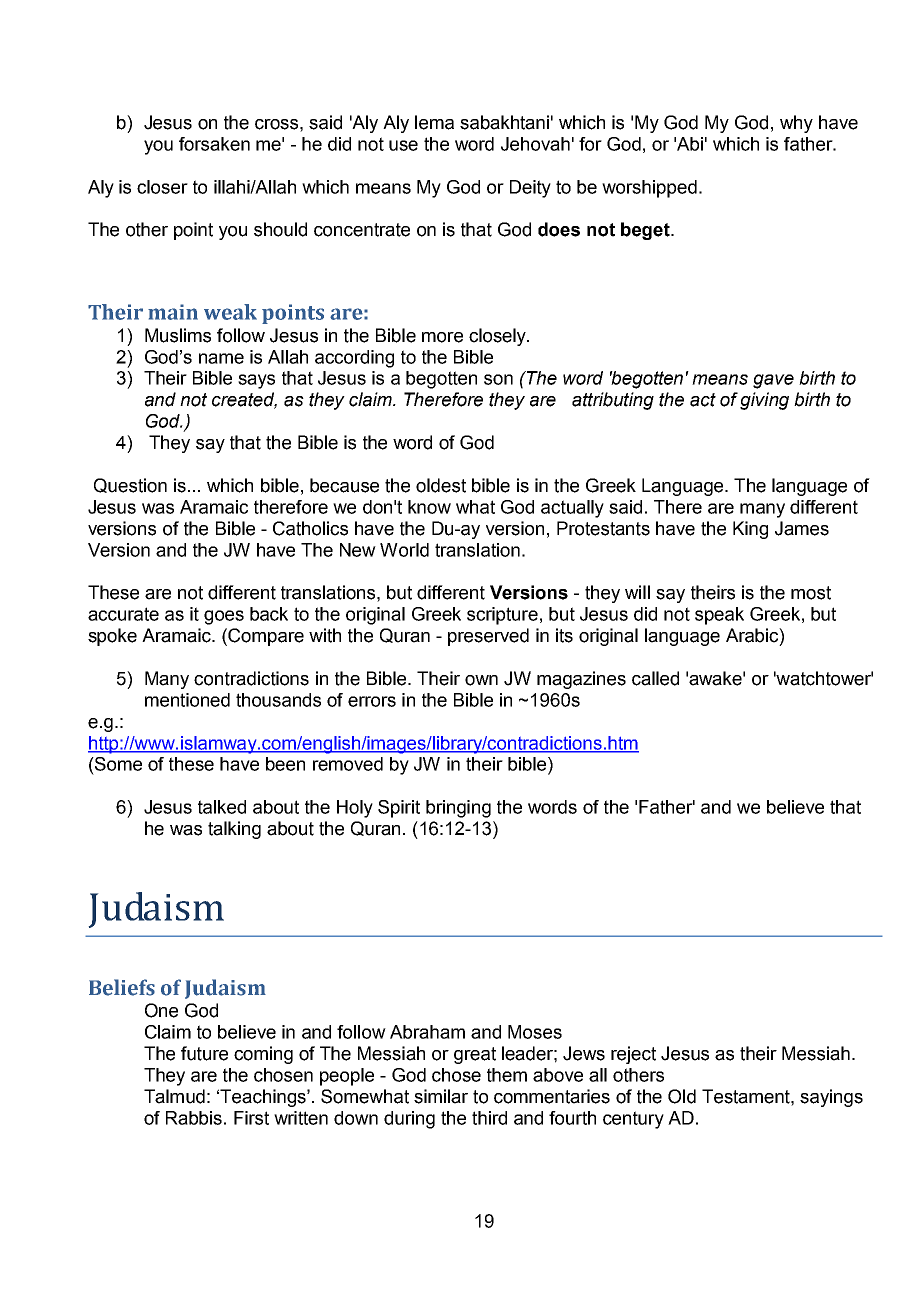 The image size is (924, 1308). I want to click on bringing, so click(458, 809).
